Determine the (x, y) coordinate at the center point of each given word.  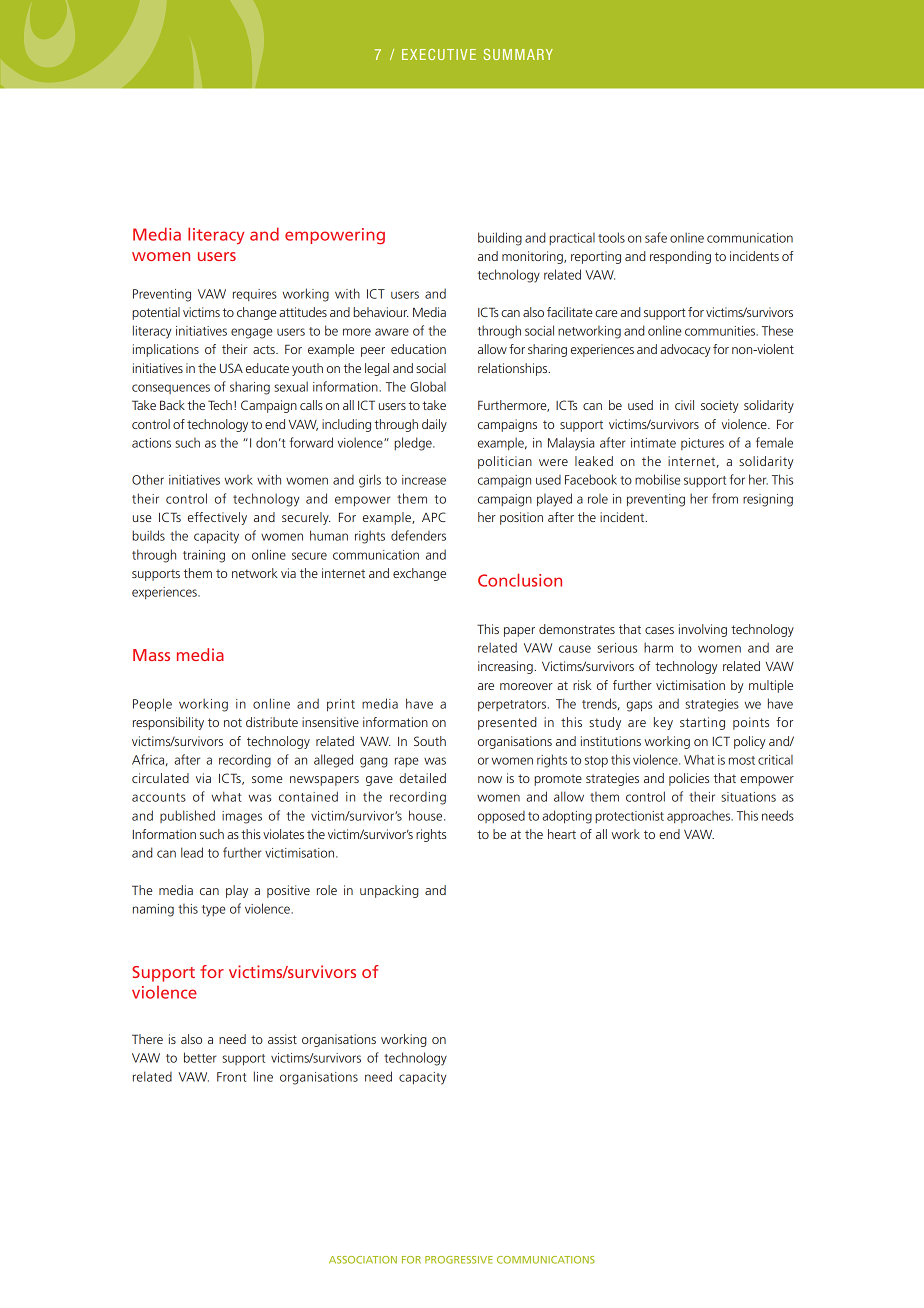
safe (656, 237)
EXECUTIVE (439, 54)
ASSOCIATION (363, 1260)
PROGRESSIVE (459, 1260)
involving (703, 630)
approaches (700, 817)
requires (255, 295)
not (233, 722)
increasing (506, 667)
